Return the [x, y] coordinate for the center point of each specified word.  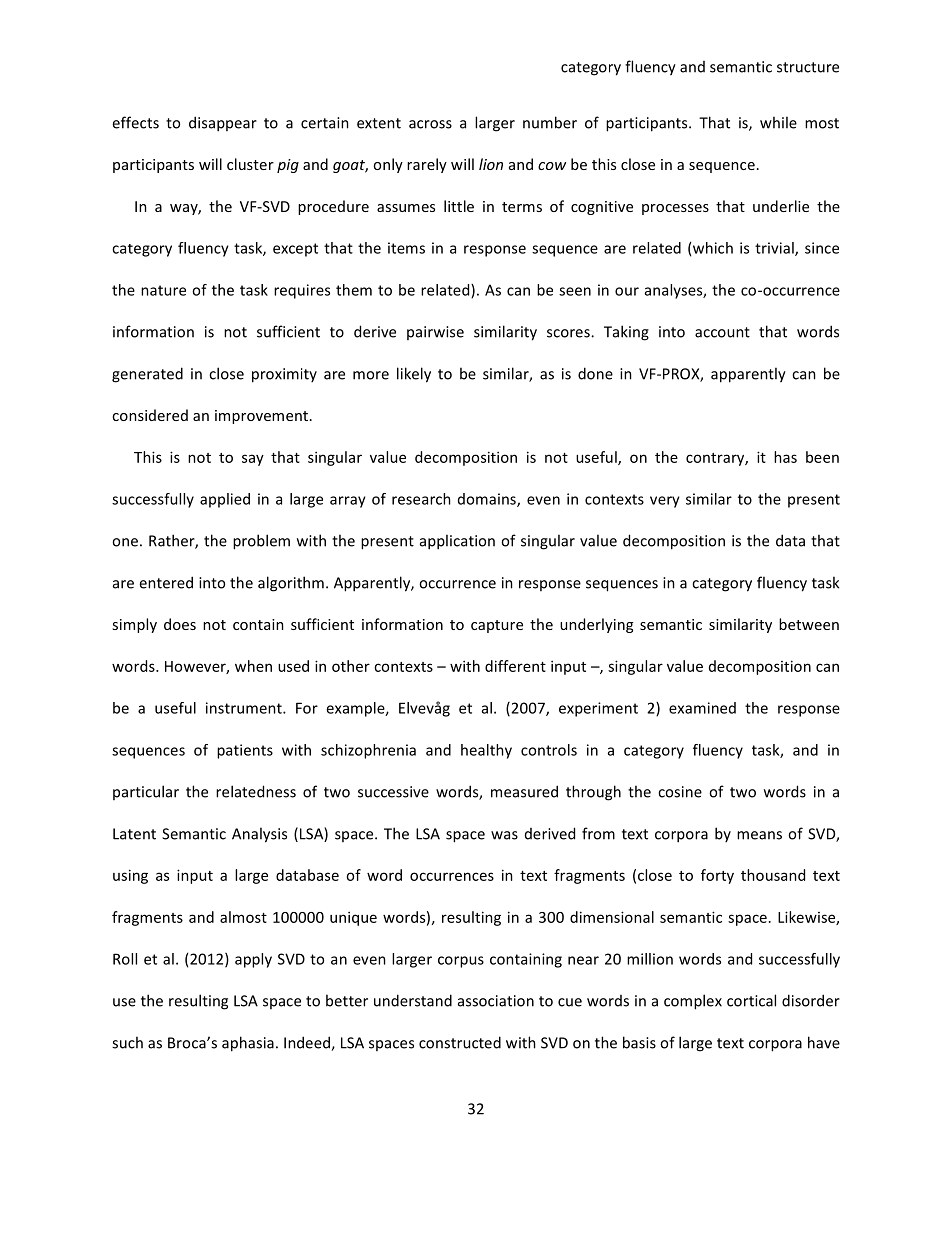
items [406, 248]
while [778, 122]
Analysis [259, 835]
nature [163, 290]
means [759, 835]
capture [497, 626]
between [809, 624]
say [253, 460]
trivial [775, 249]
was [504, 835]
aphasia [248, 1044]
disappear [223, 124]
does [180, 624]
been [822, 457]
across [430, 124]
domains [488, 500]
